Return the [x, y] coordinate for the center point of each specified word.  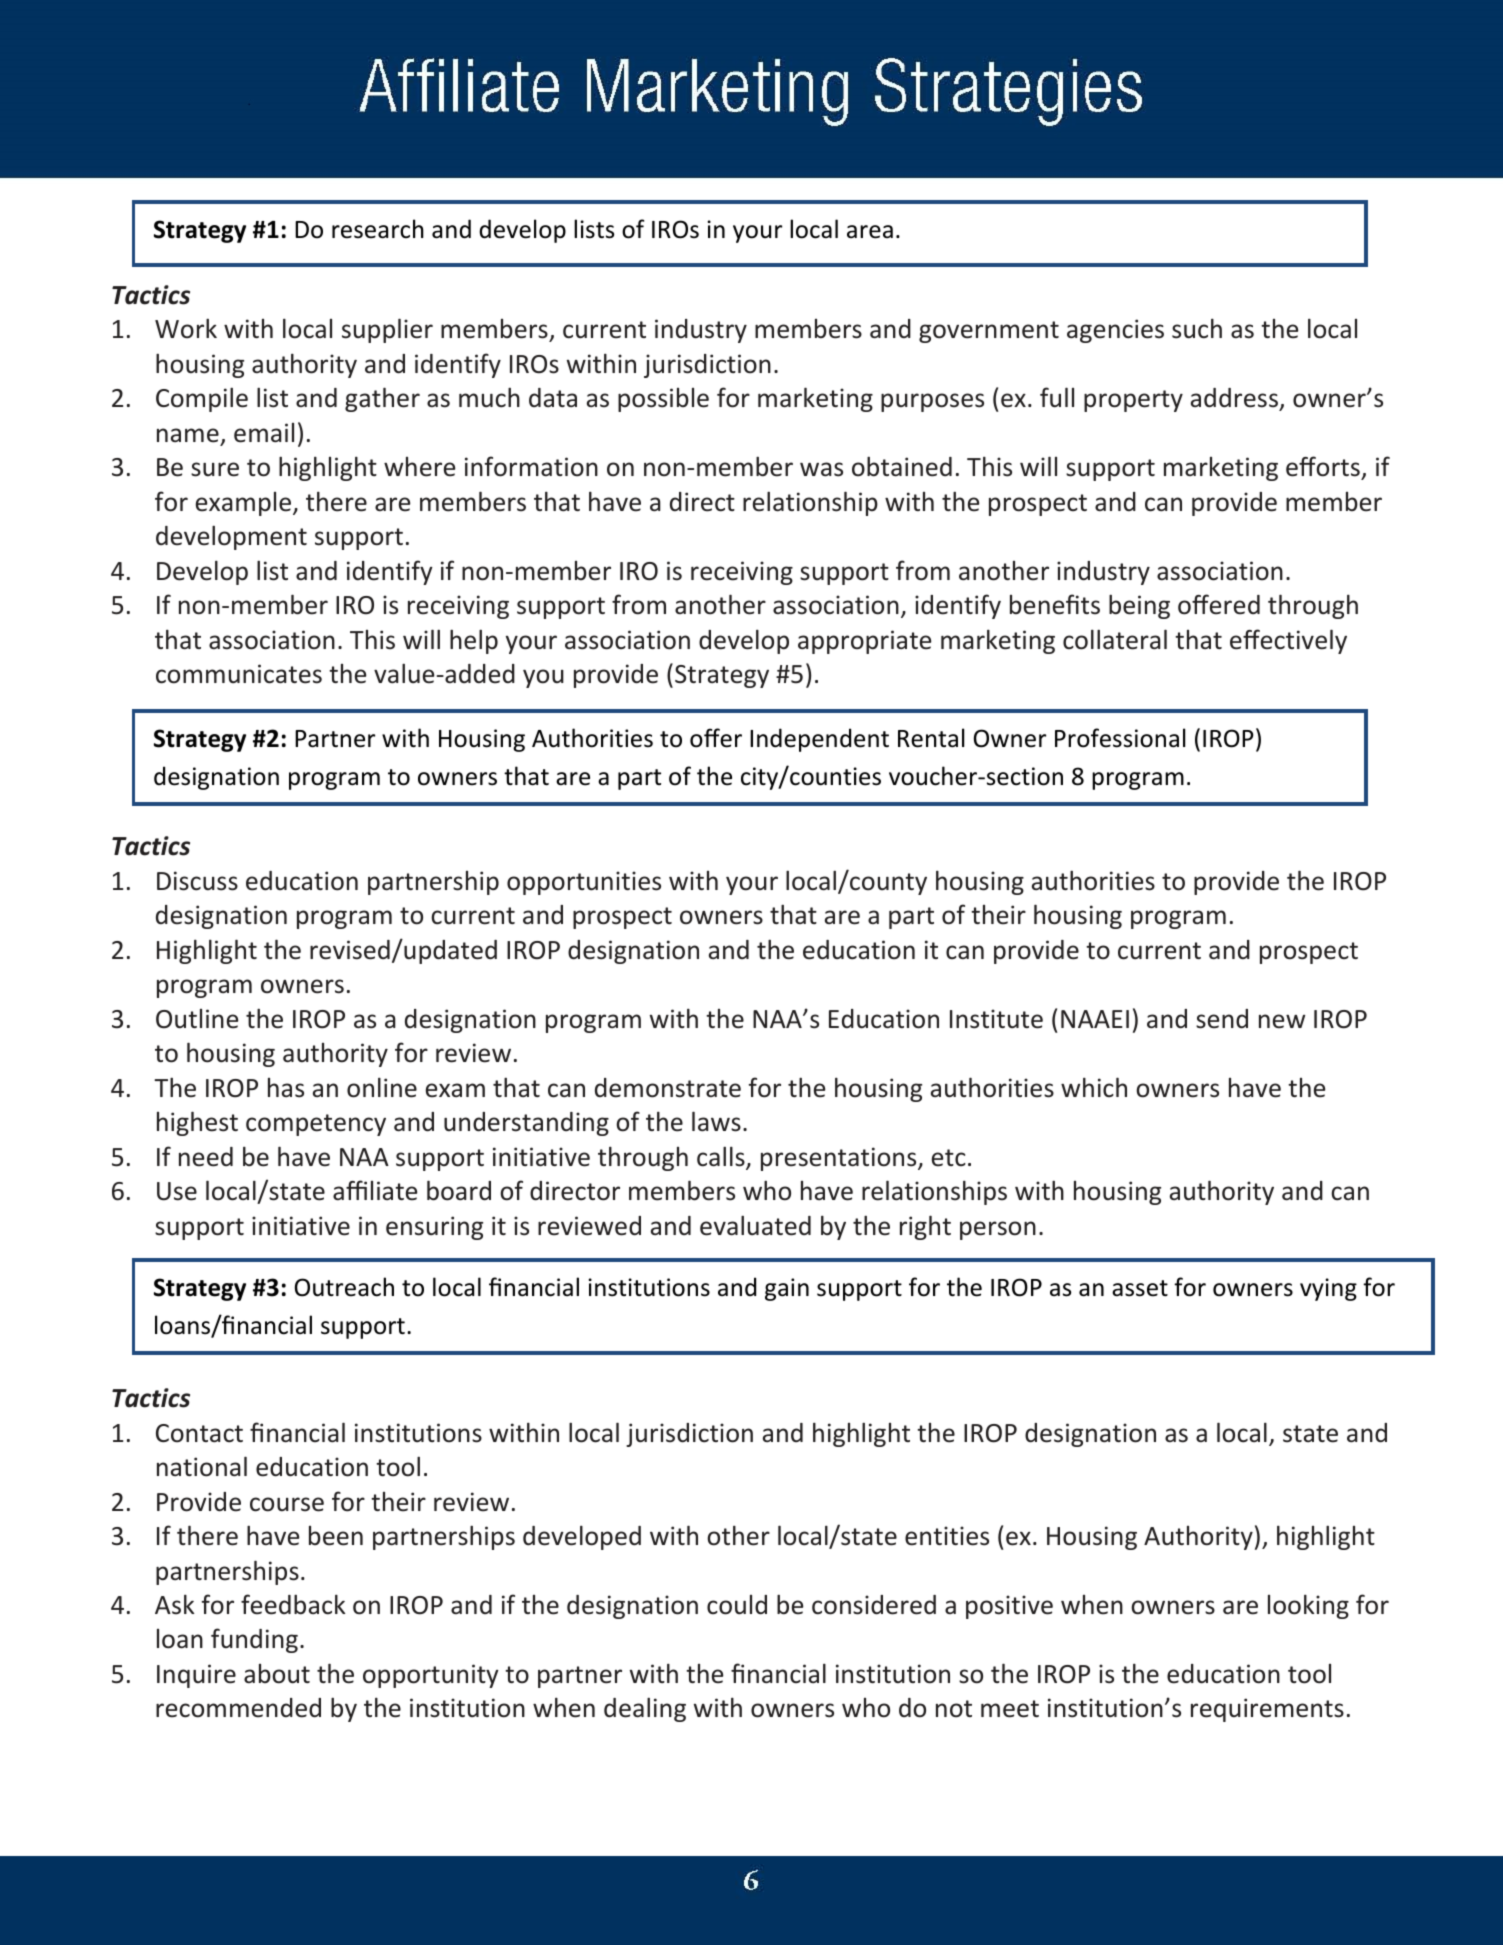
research [378, 229]
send [1222, 1019]
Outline [197, 1019]
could [737, 1605]
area [870, 232]
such [1197, 328]
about [277, 1674]
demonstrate [668, 1088]
